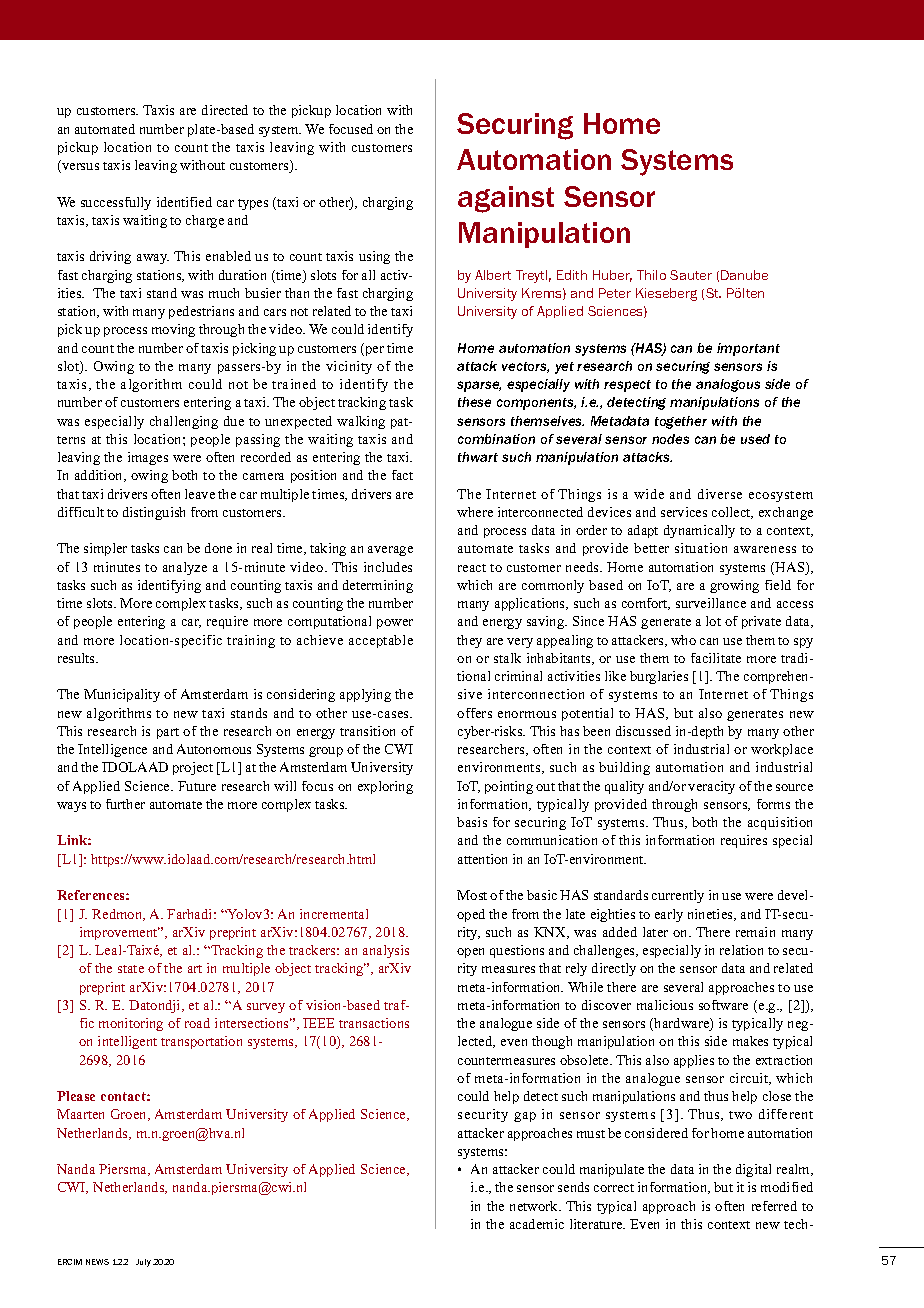 Image resolution: width=924 pixels, height=1308 pixels. What do you see at coordinates (506, 199) in the document?
I see `against` at bounding box center [506, 199].
